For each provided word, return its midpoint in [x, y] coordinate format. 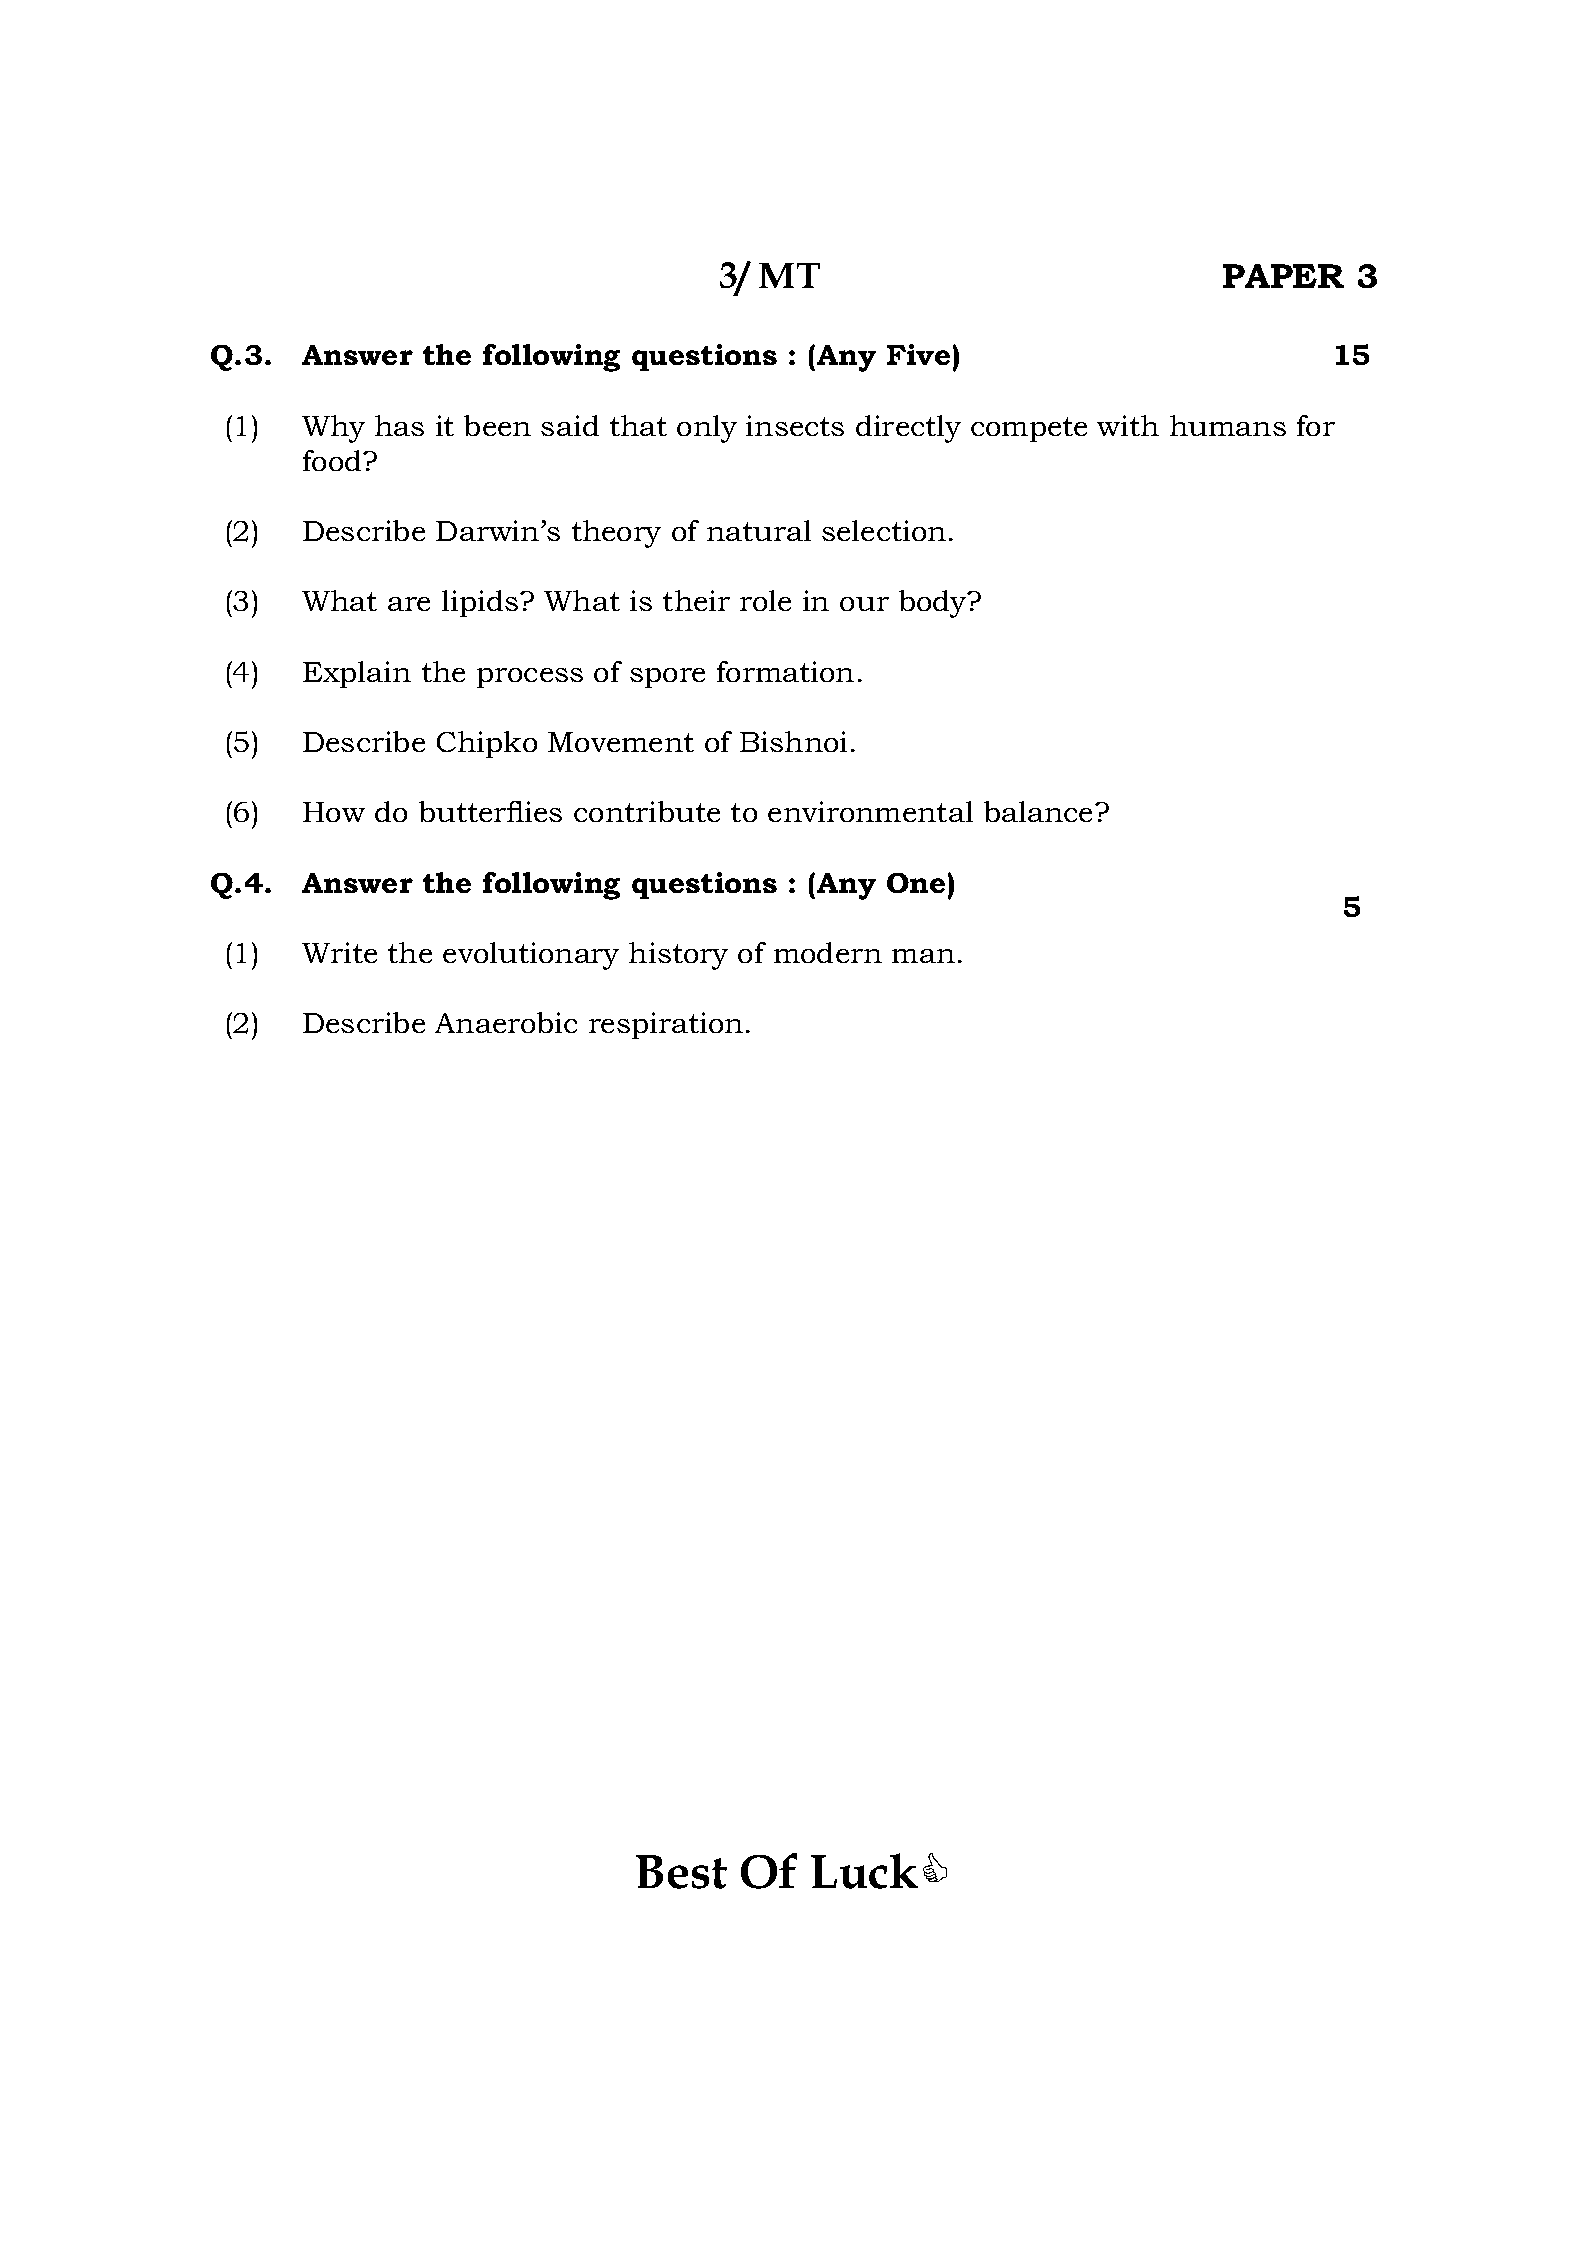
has [399, 425]
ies [542, 811]
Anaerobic [506, 1022]
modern [828, 952]
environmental [870, 811]
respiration [666, 1025]
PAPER [1283, 276]
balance [1038, 811]
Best [681, 1872]
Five [918, 354]
